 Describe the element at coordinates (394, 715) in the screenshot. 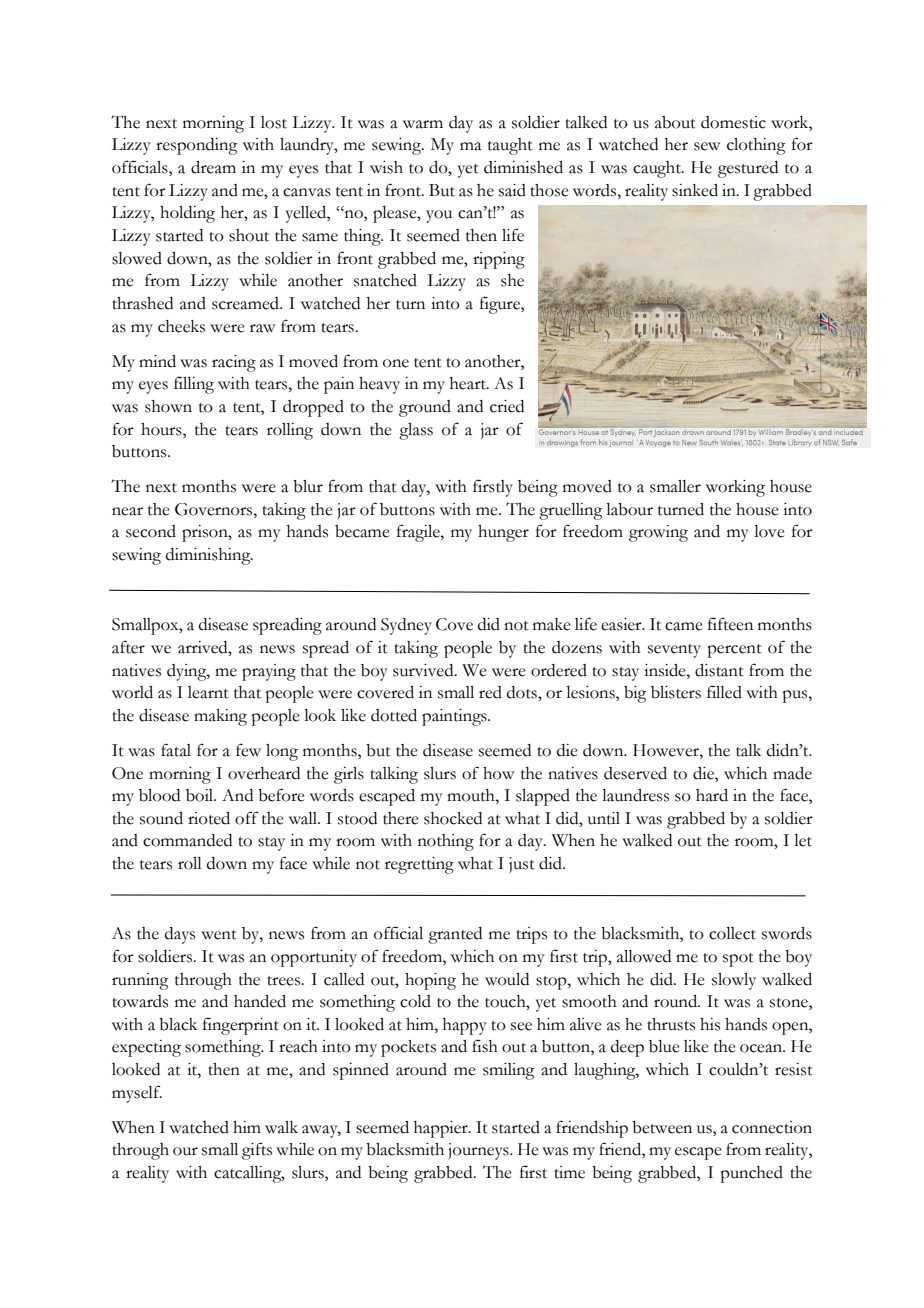

I see `dotted` at that location.
